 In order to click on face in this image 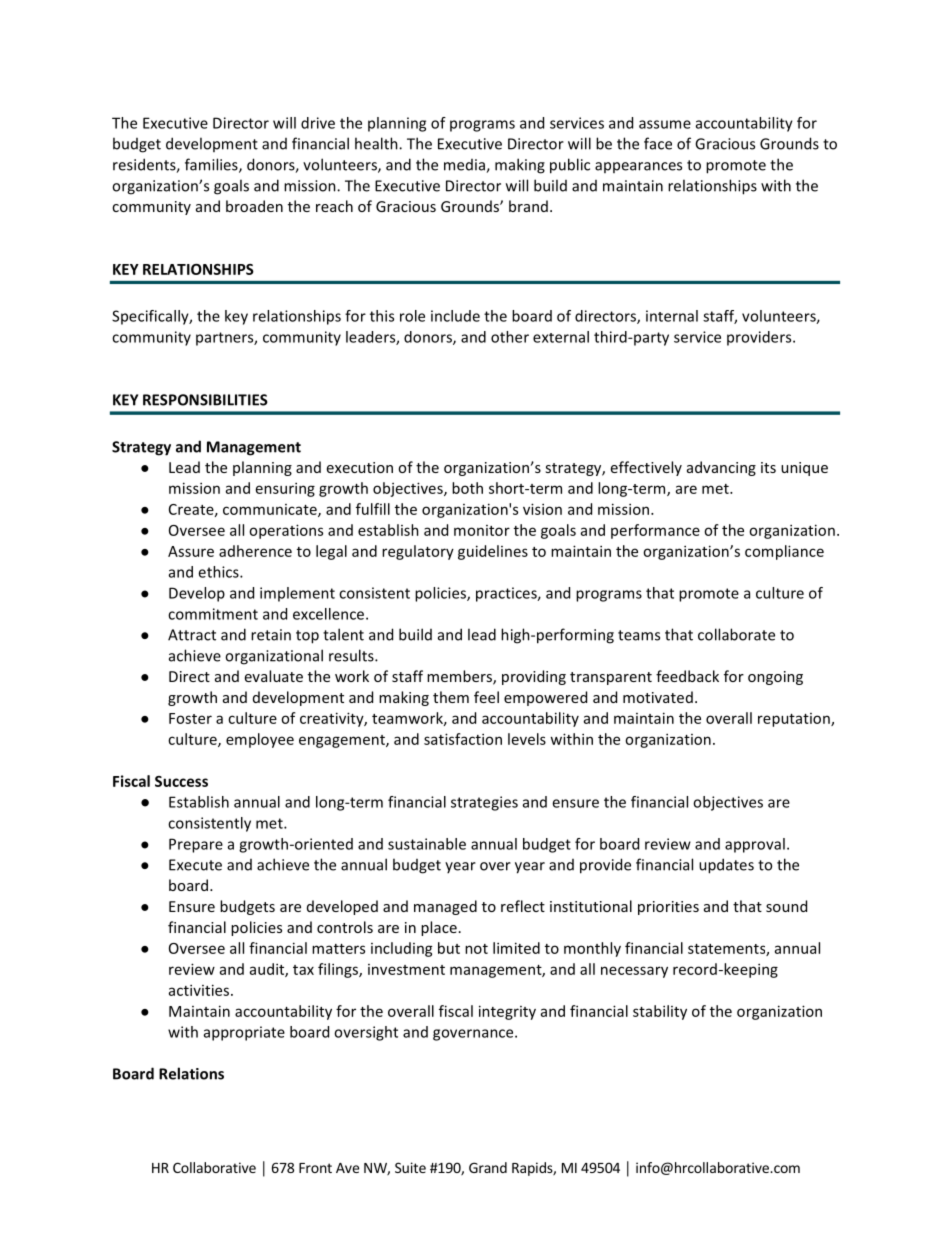, I will do `click(658, 143)`.
